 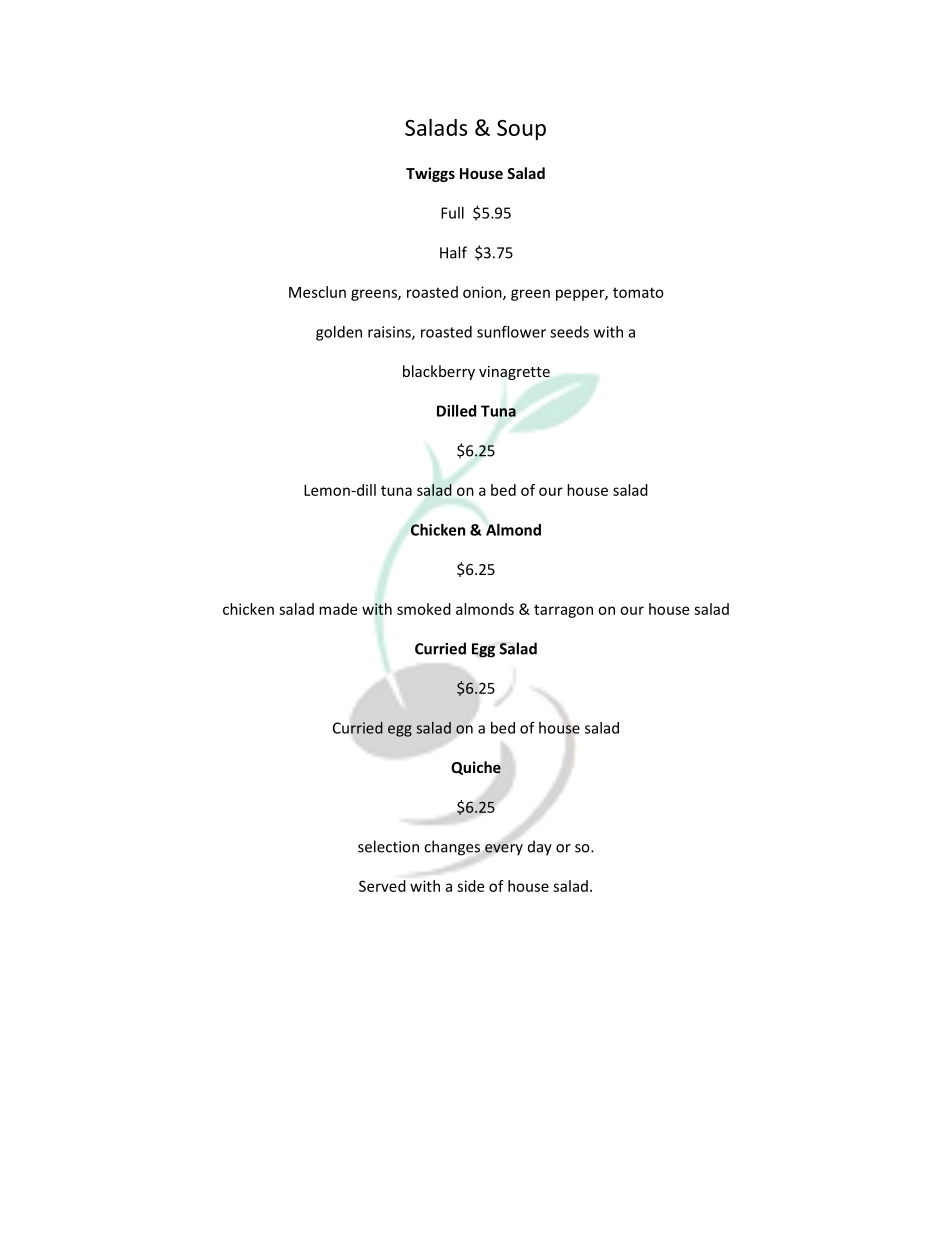 I want to click on Served, so click(x=382, y=886).
